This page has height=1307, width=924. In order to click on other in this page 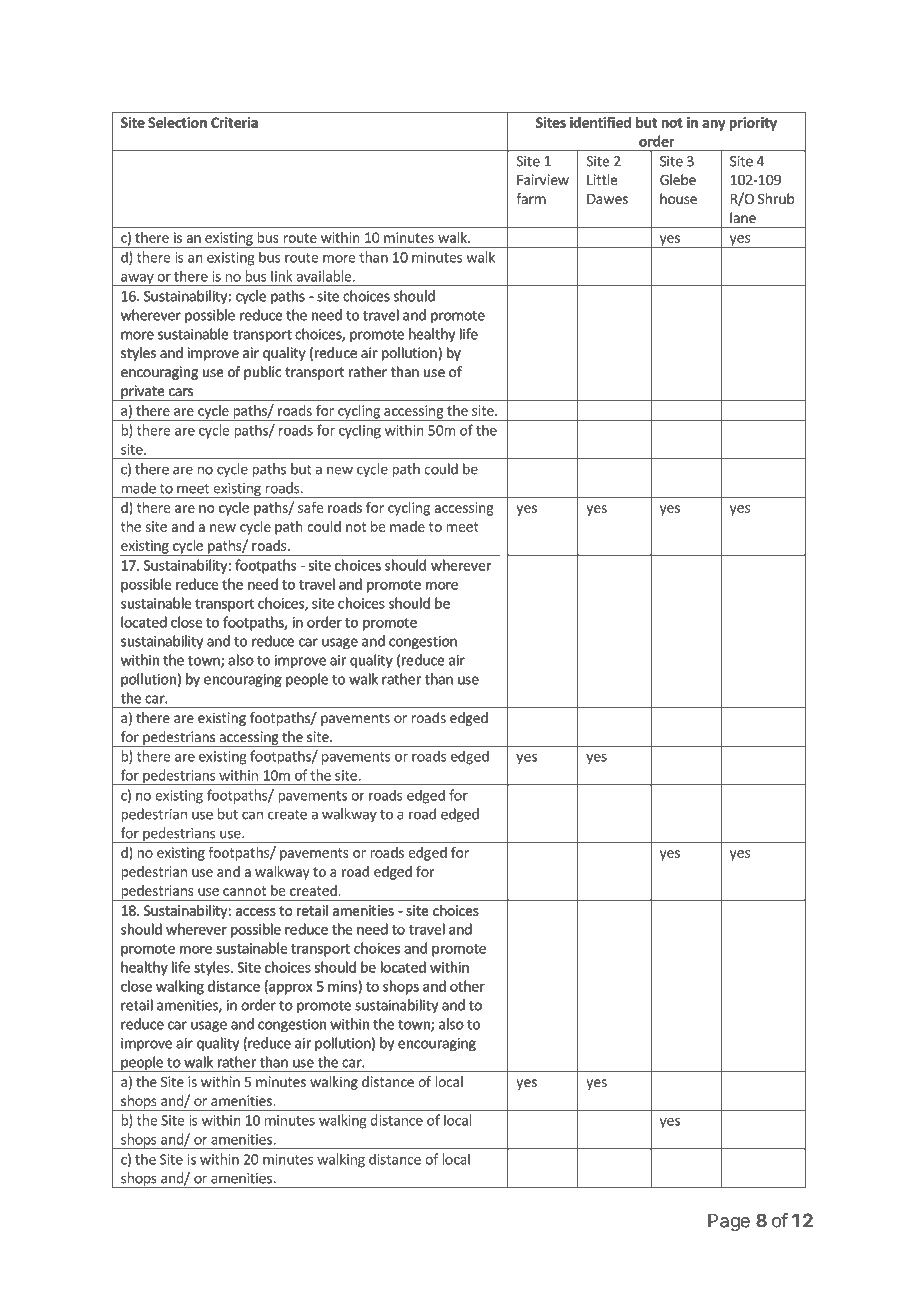, I will do `click(467, 986)`.
